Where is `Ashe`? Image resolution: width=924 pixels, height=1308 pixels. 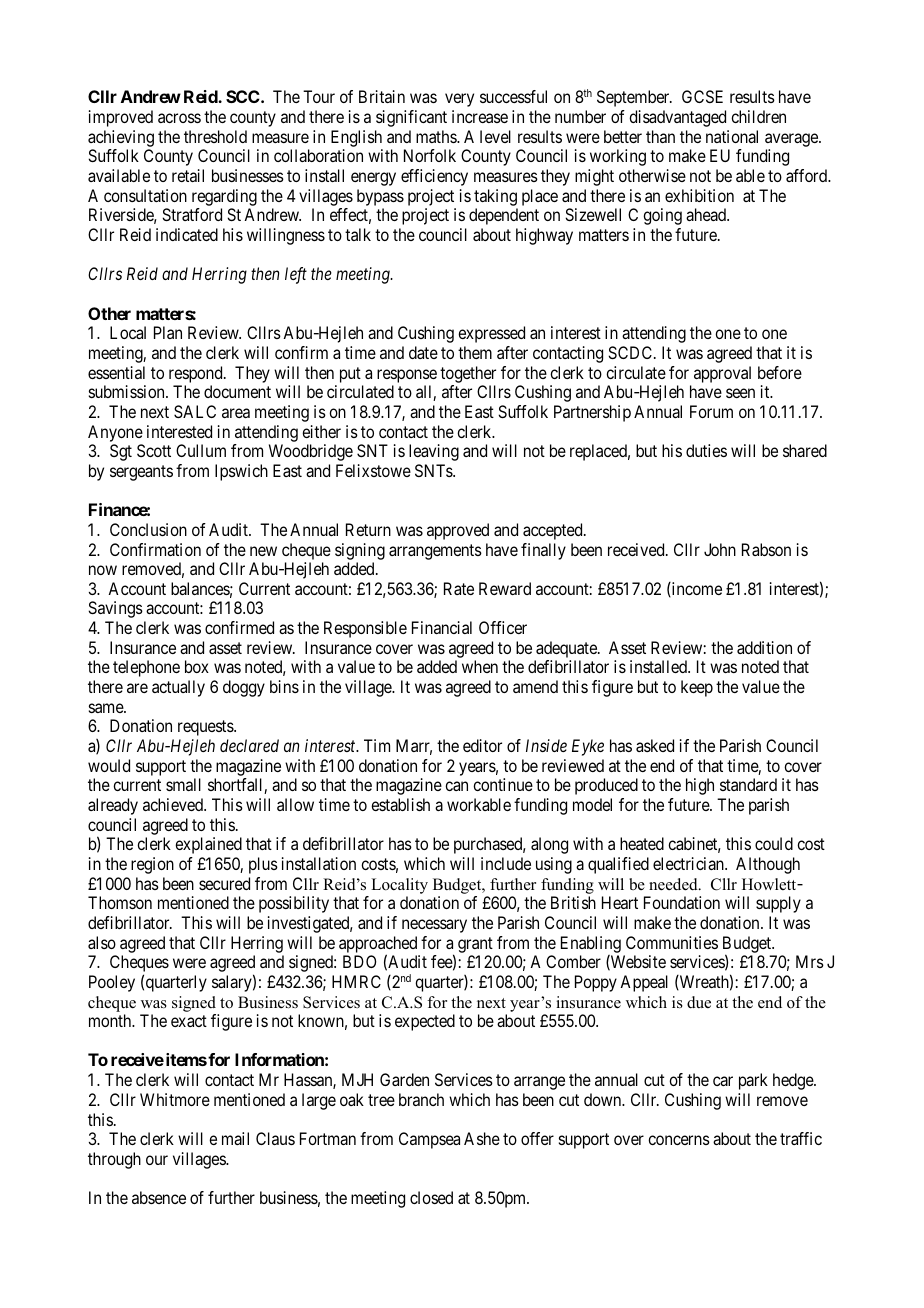
Ashe is located at coordinates (482, 1138).
